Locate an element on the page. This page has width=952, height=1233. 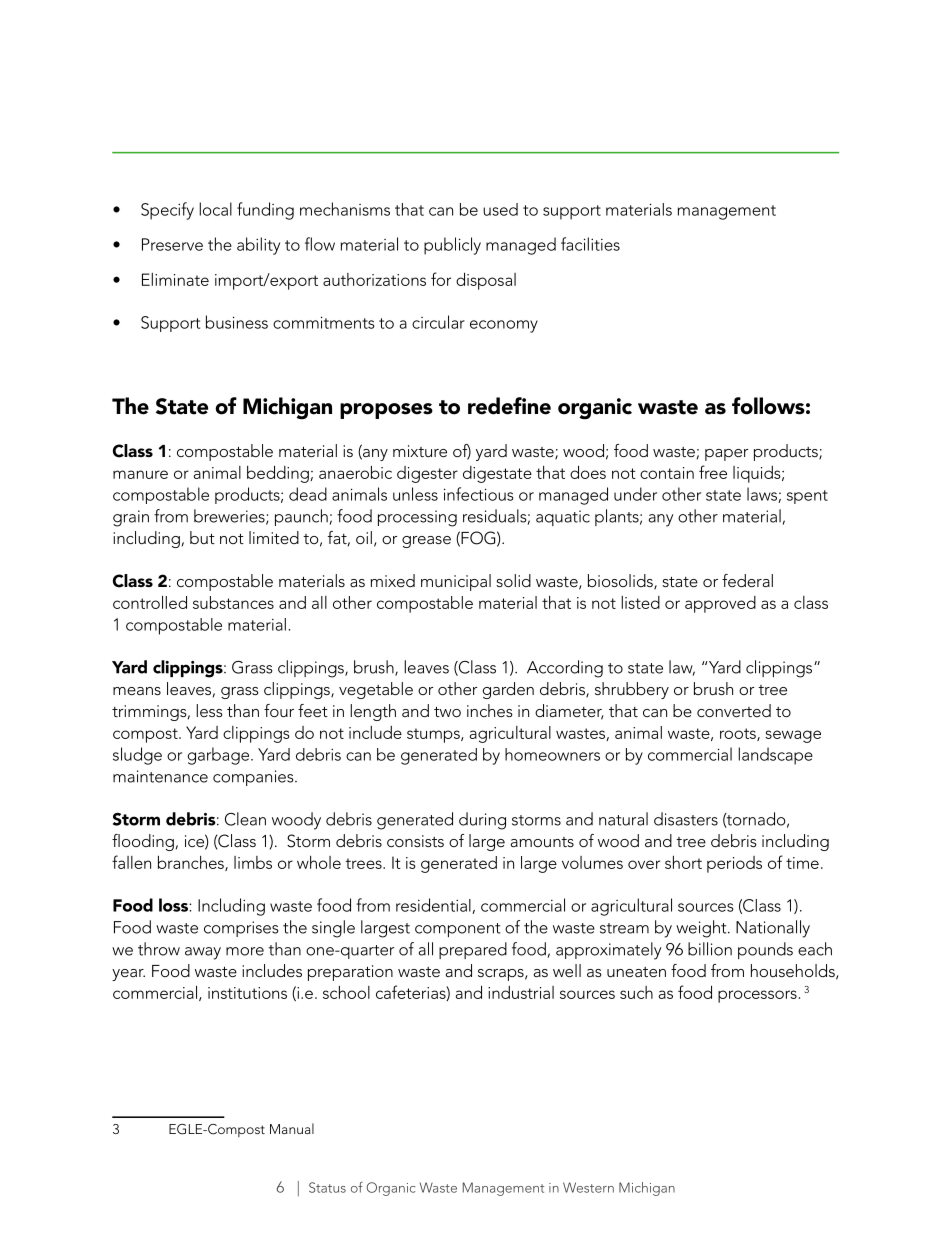
inches is located at coordinates (490, 710).
